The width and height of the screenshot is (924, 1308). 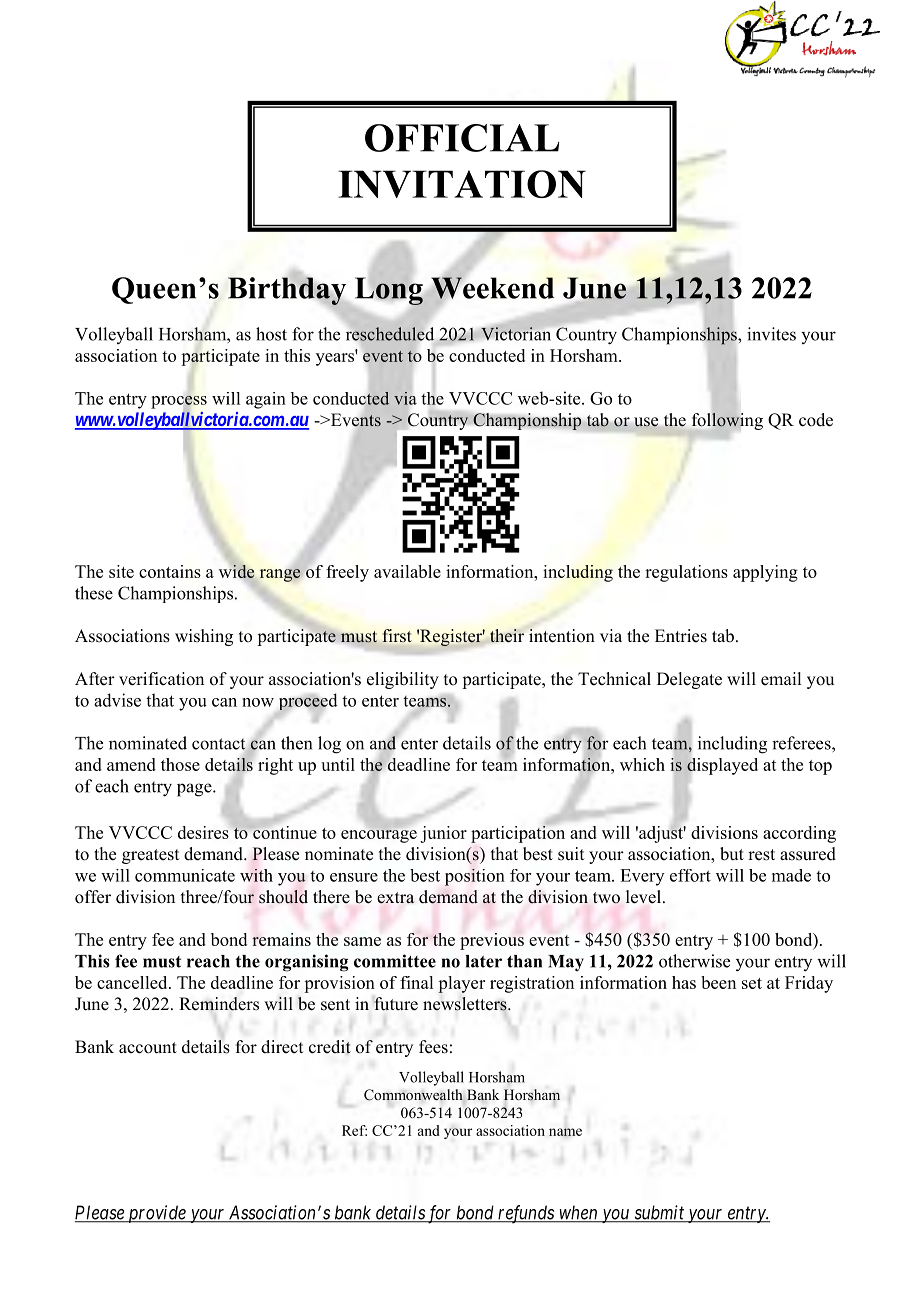 I want to click on Birthday, so click(x=287, y=291).
